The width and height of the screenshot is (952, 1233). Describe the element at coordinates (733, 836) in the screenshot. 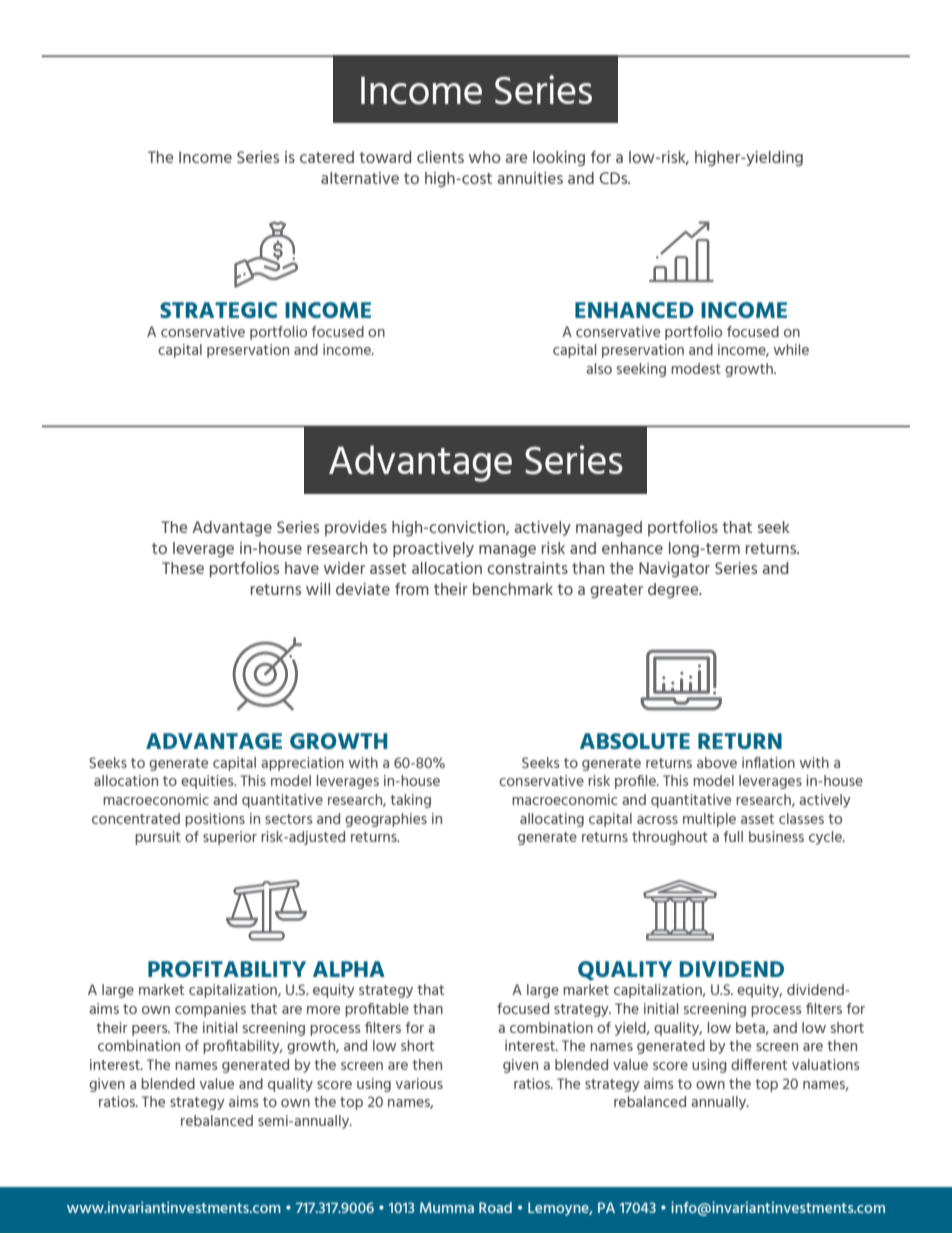

I see `full` at that location.
